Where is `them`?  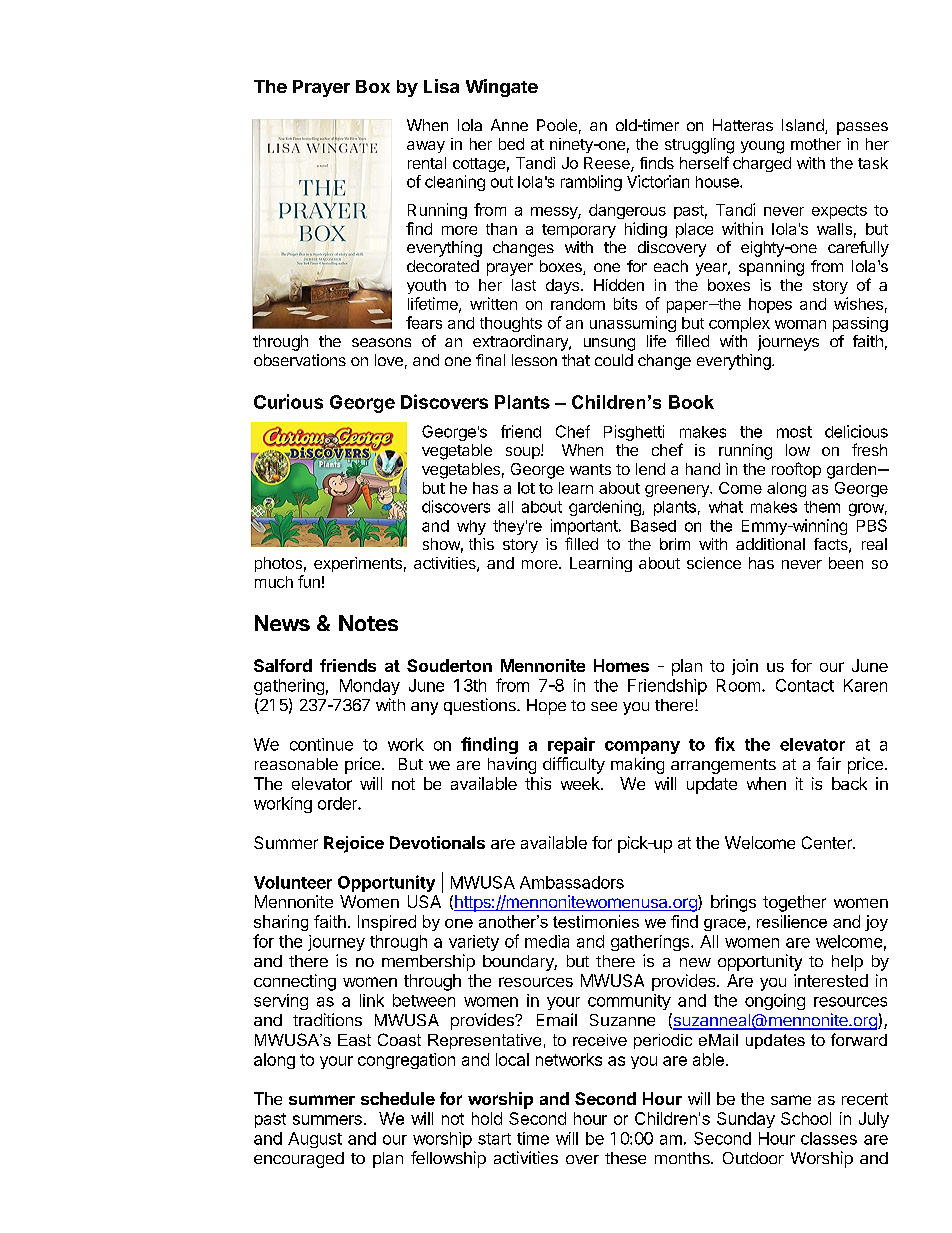 them is located at coordinates (822, 507).
